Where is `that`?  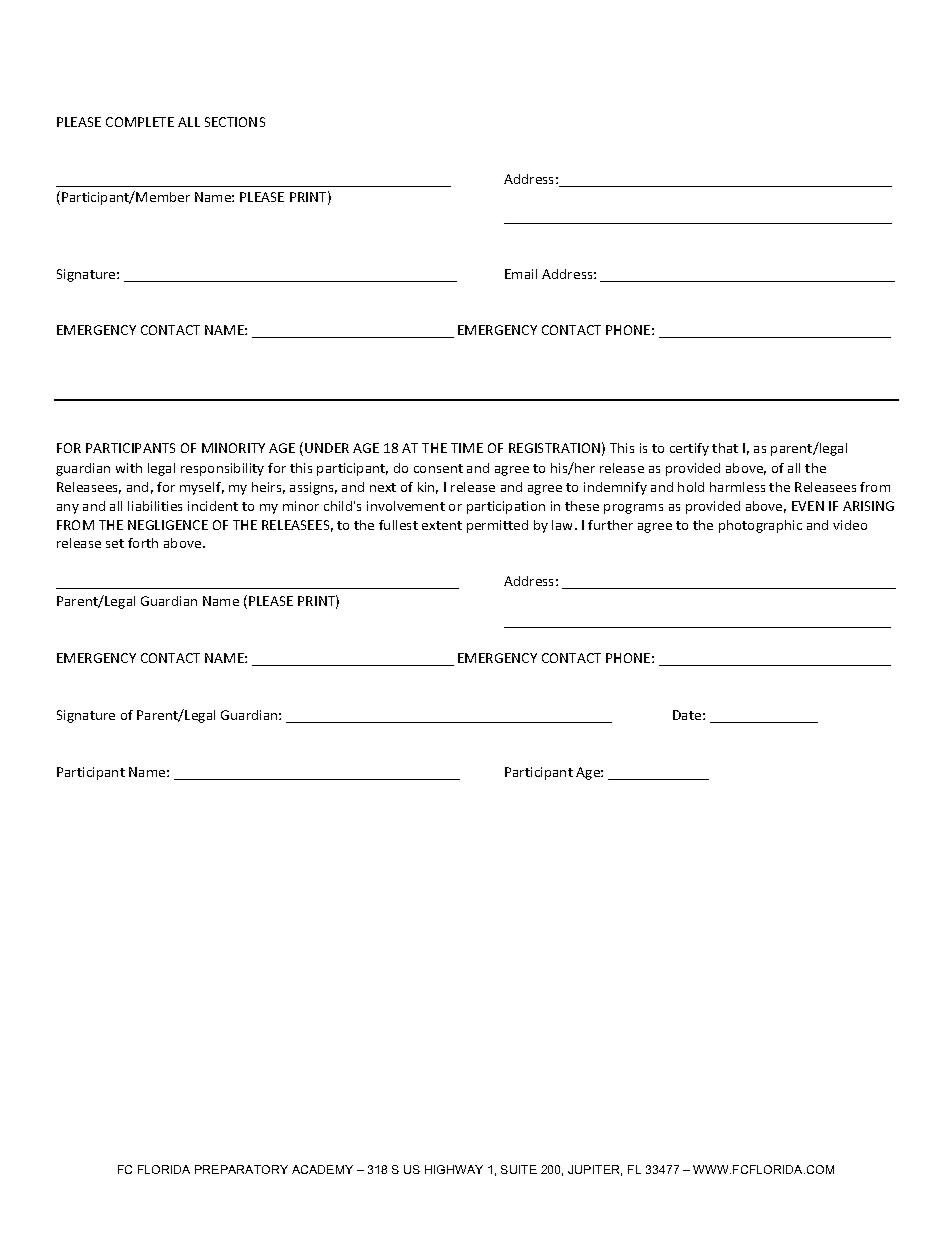
that is located at coordinates (725, 448).
